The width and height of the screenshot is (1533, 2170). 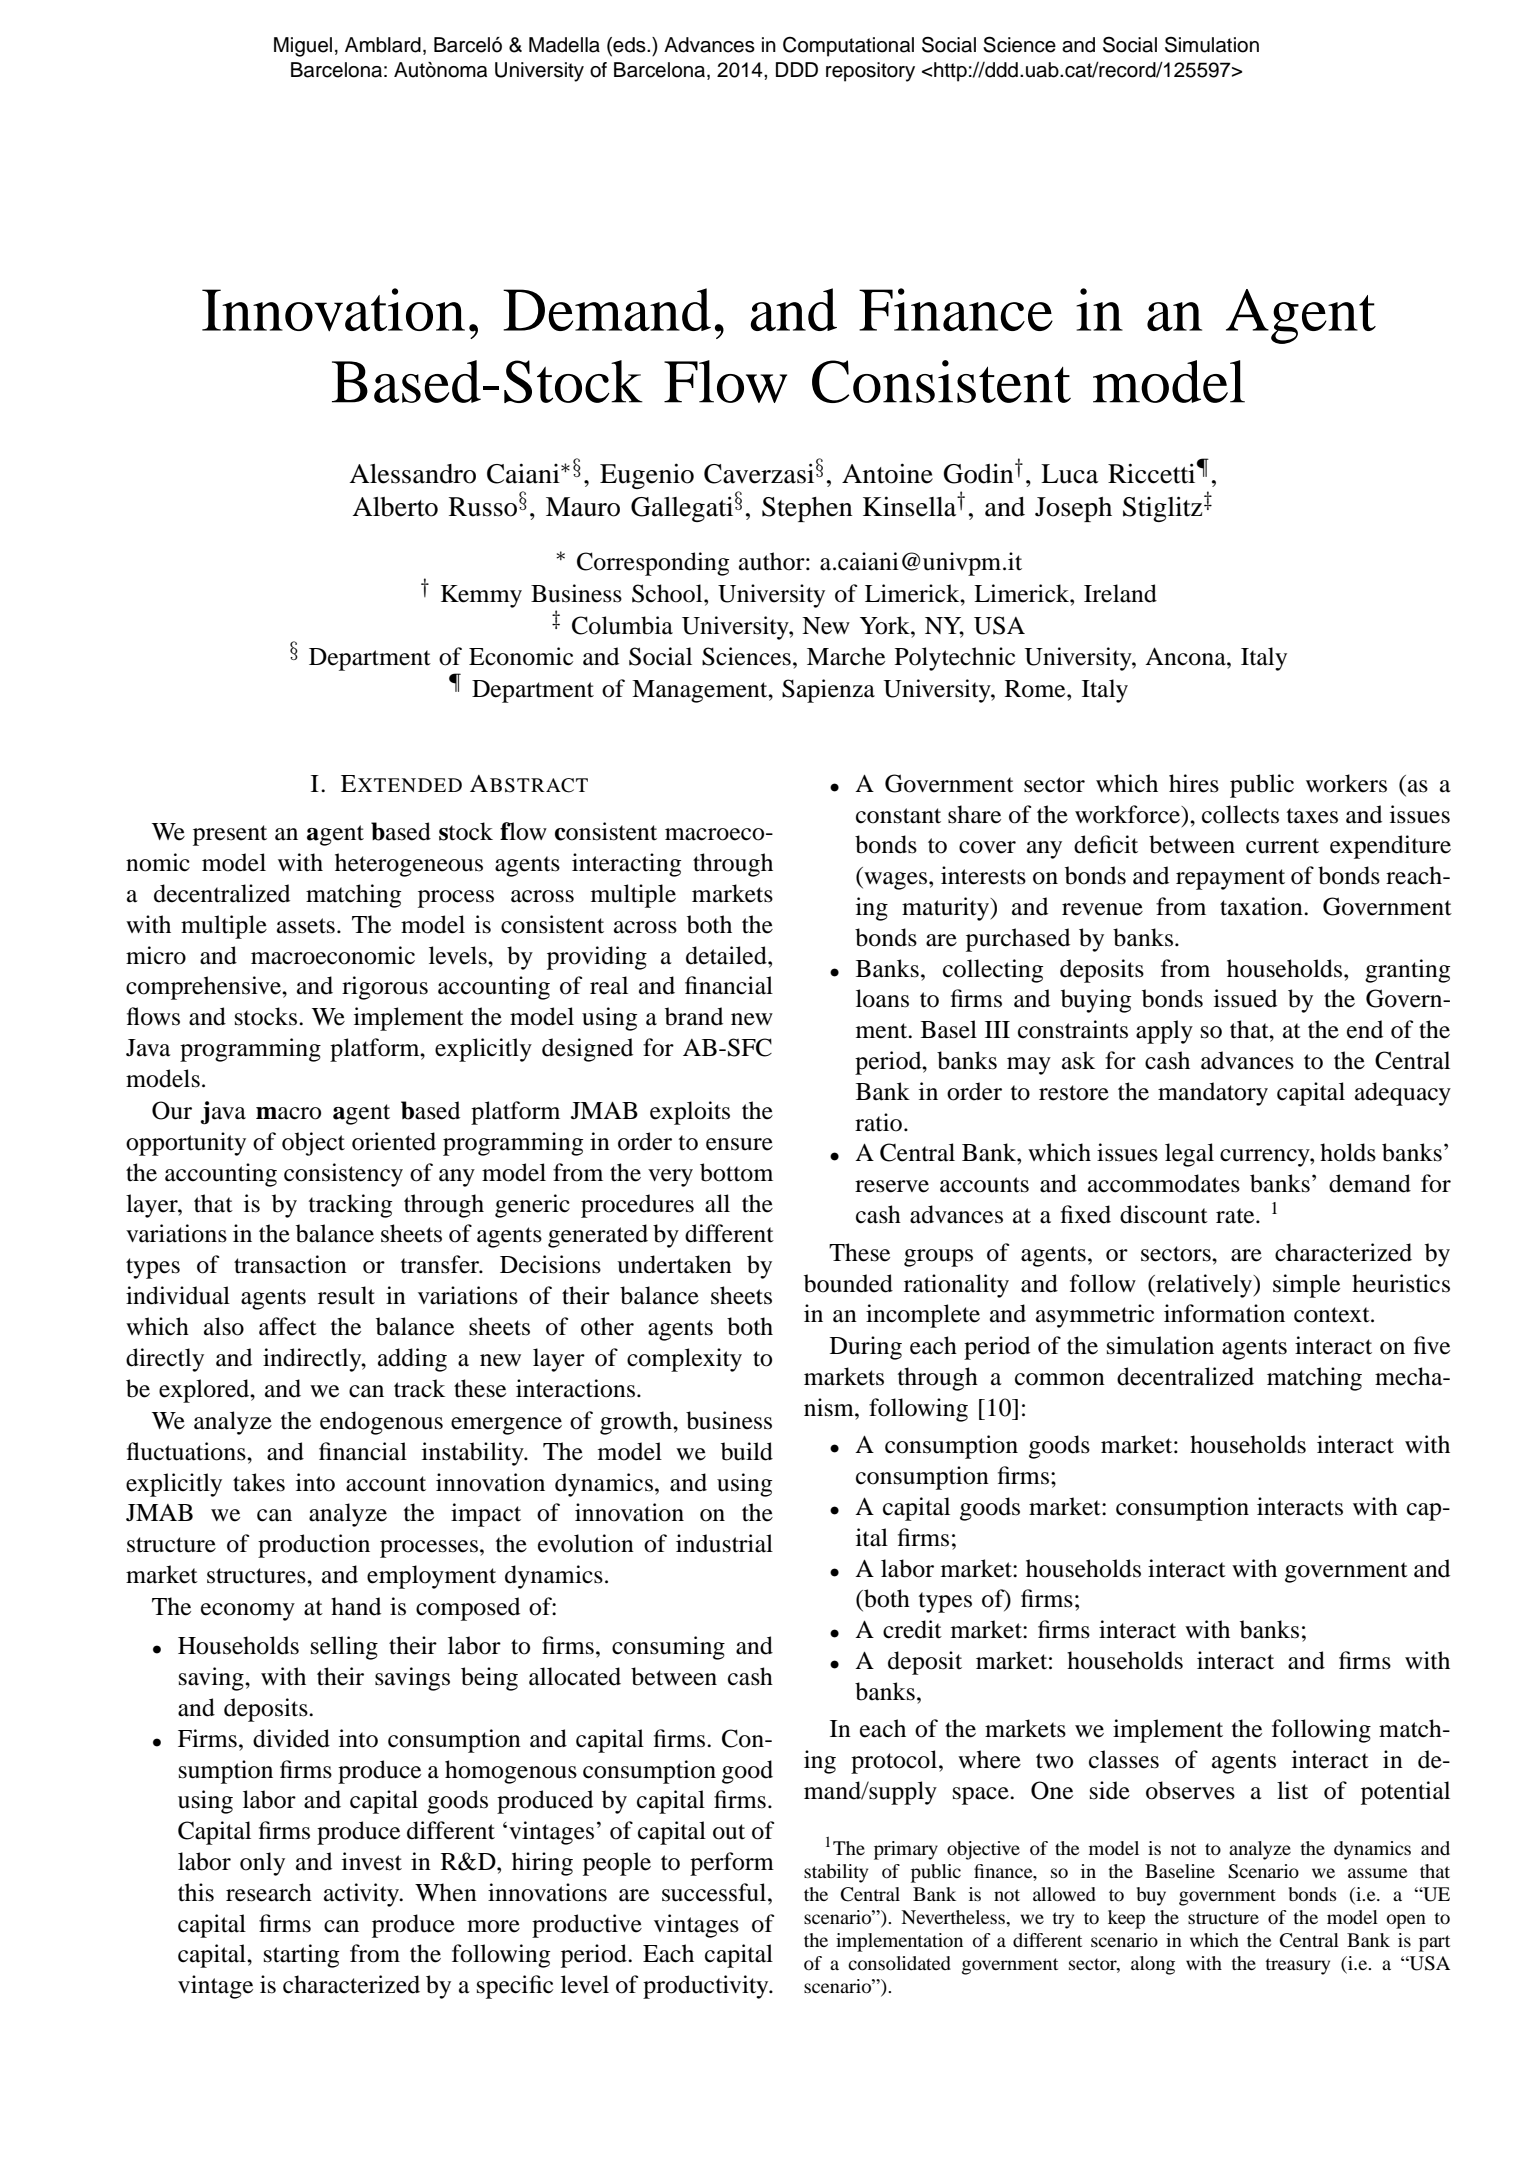 What do you see at coordinates (1333, 1315) in the screenshot?
I see `context` at bounding box center [1333, 1315].
